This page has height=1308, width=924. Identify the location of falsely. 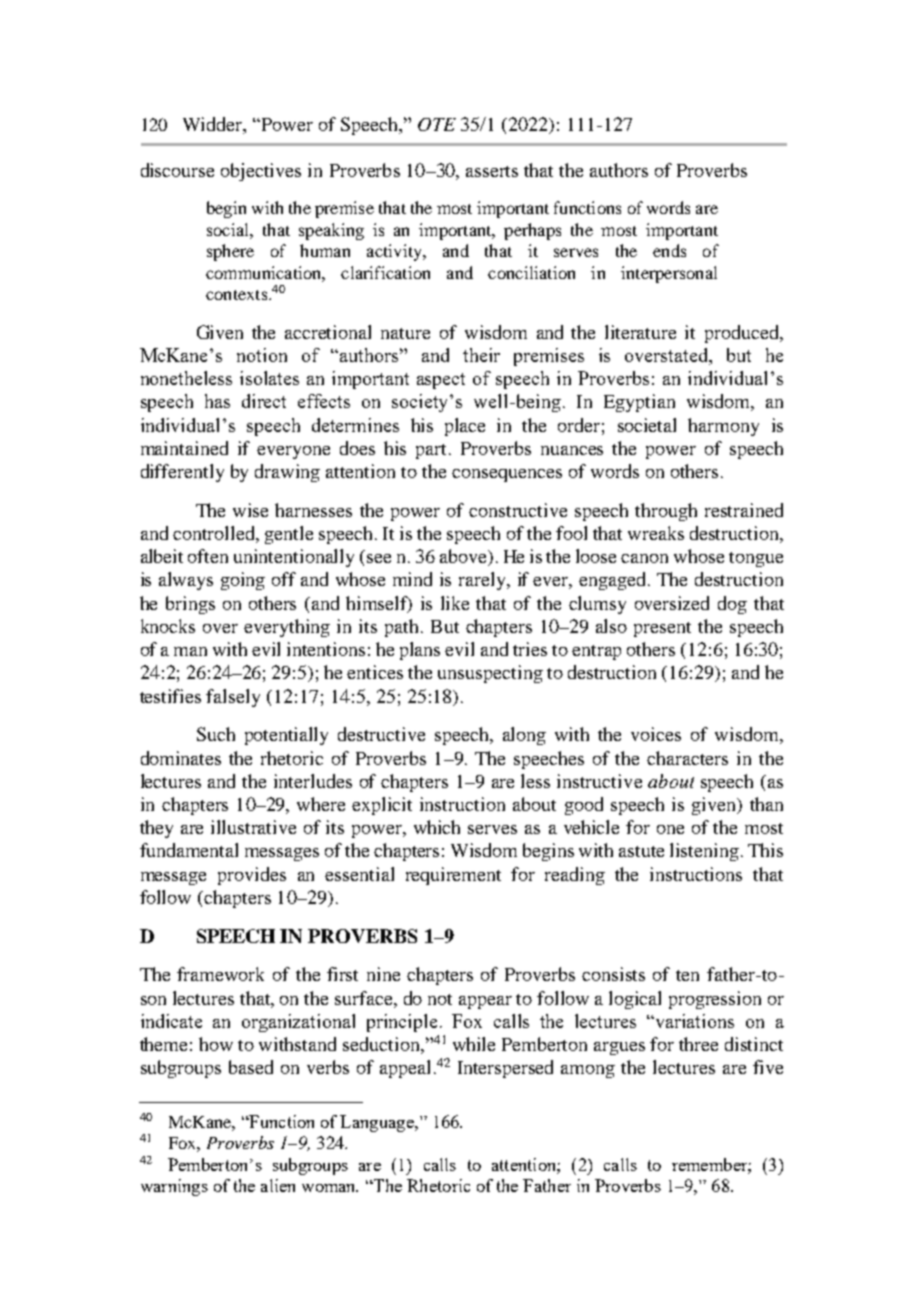
(233, 698).
